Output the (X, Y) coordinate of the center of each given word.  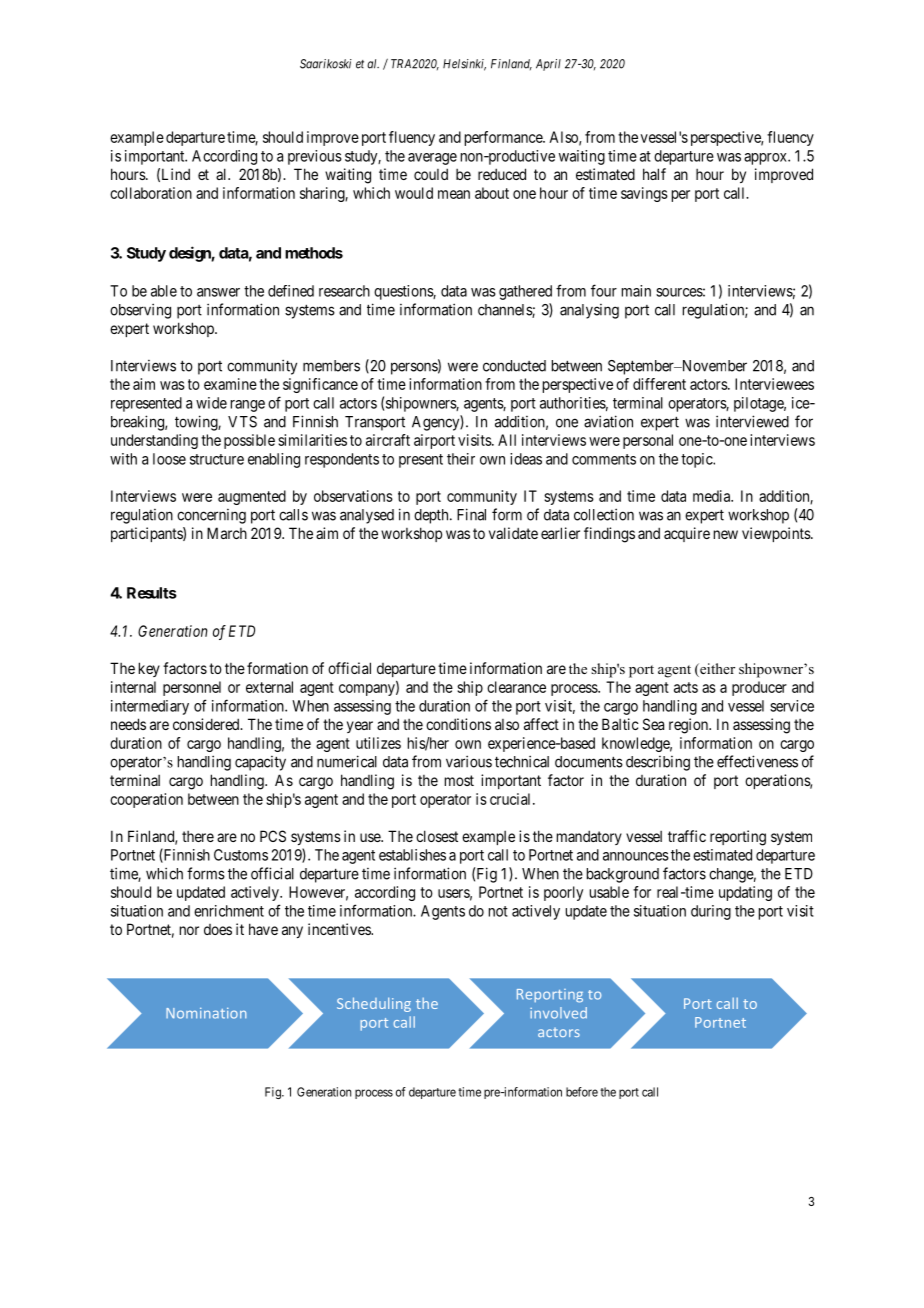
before (582, 1092)
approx (766, 159)
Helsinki (464, 65)
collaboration (151, 193)
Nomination (206, 1013)
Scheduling (374, 1004)
